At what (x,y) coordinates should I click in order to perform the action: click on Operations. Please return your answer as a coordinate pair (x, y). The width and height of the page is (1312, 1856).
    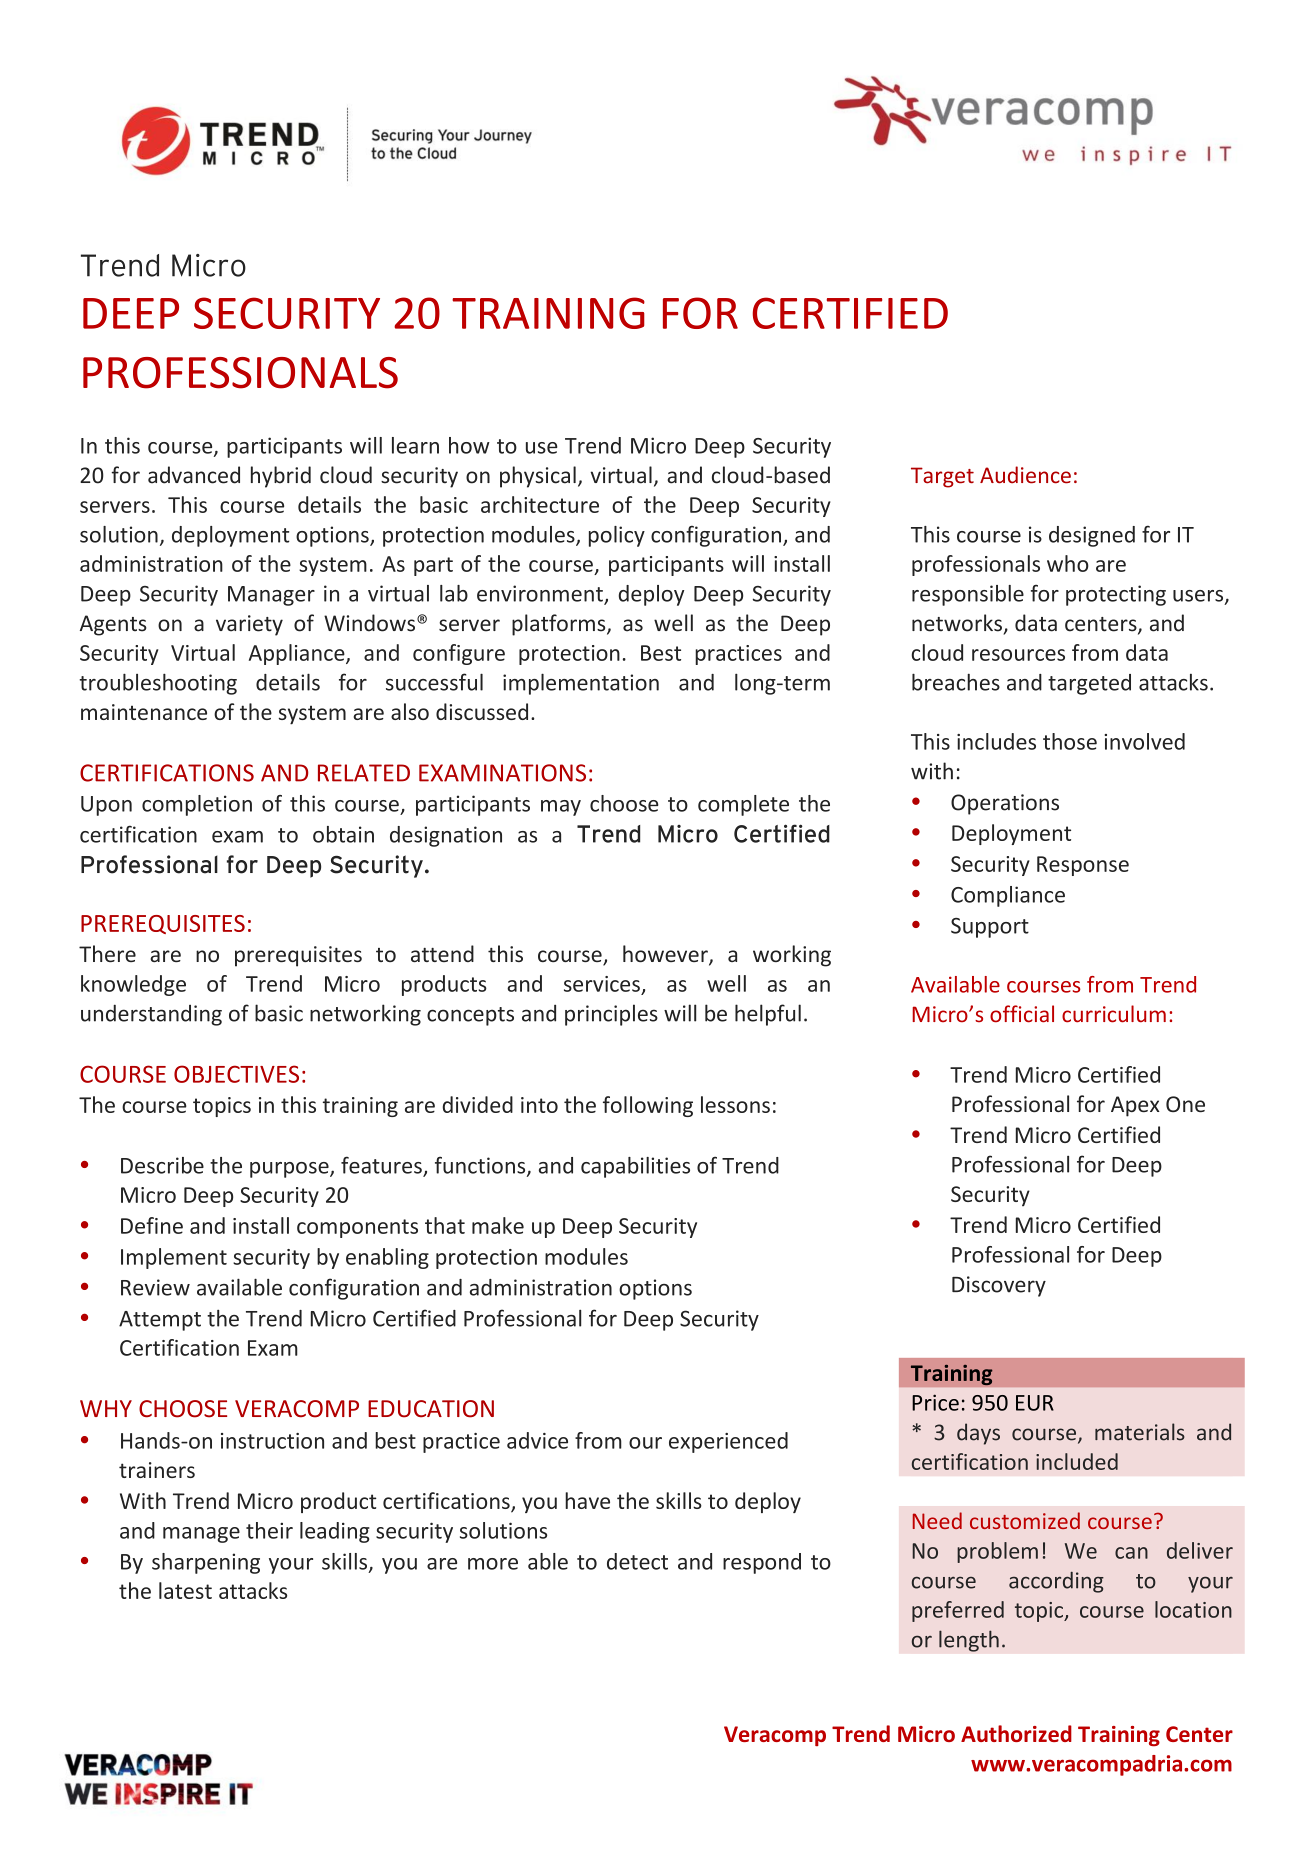
    Looking at the image, I should click on (1005, 804).
